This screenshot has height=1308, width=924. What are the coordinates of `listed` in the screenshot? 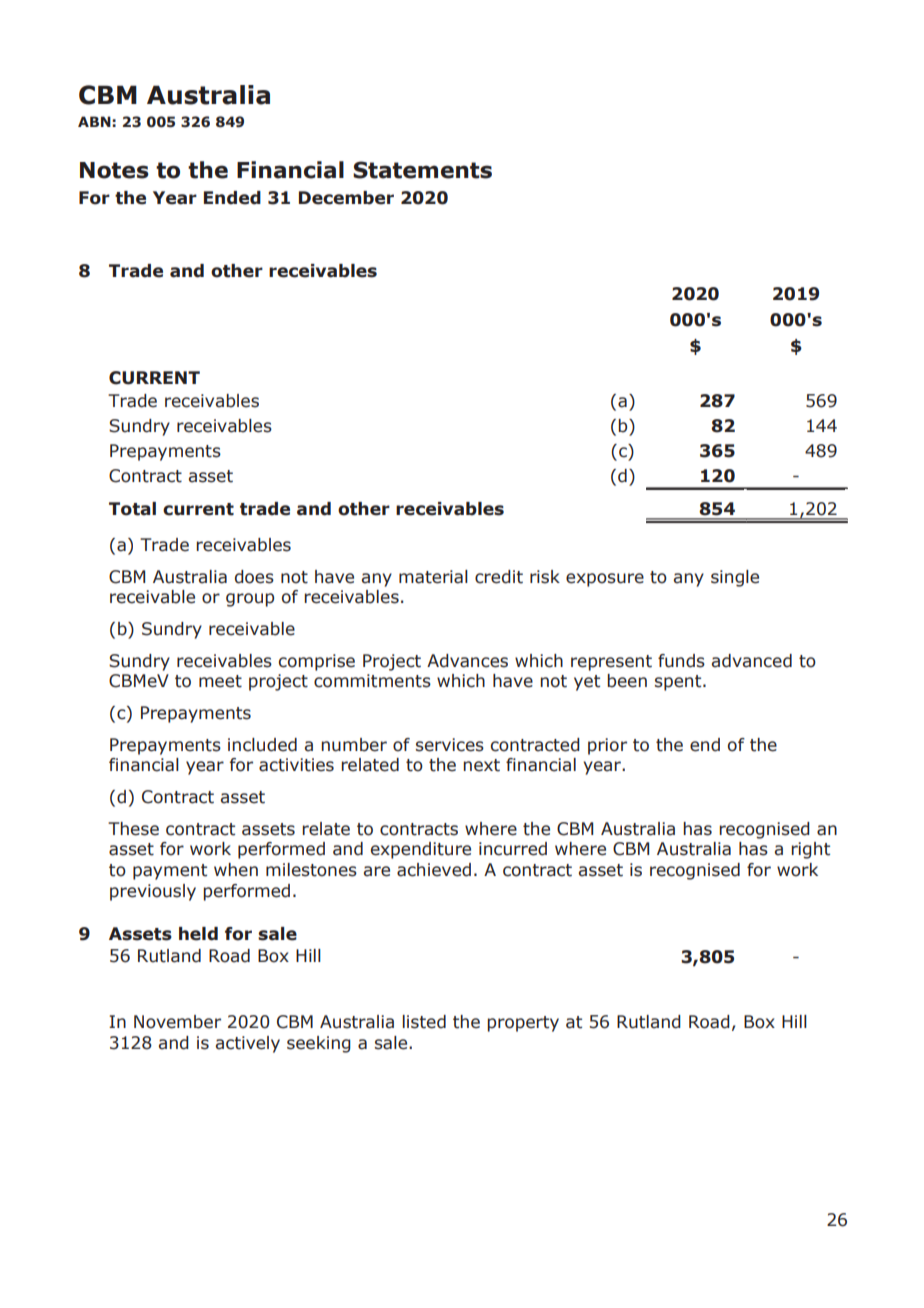 It's located at (424, 1022).
